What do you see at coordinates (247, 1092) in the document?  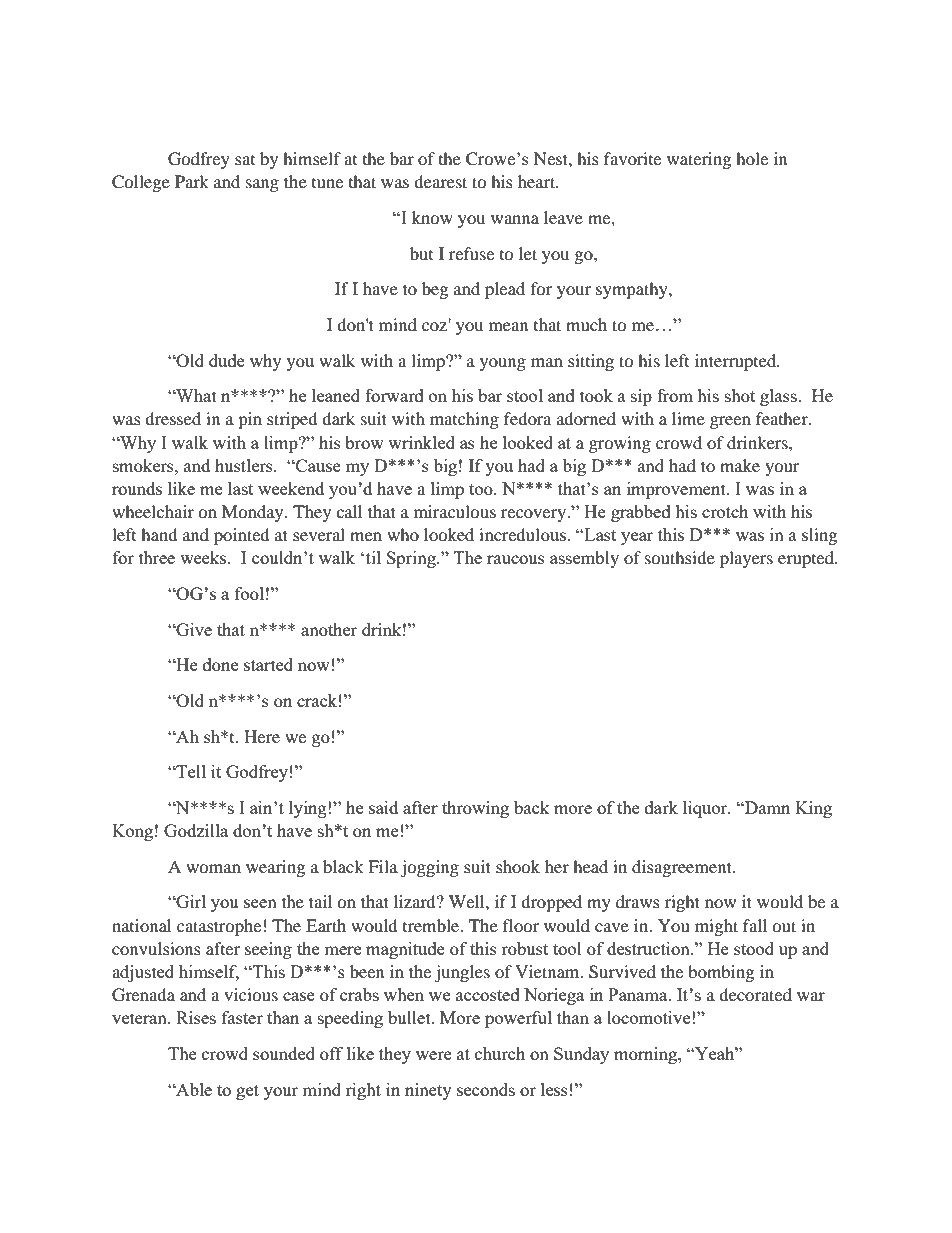 I see `get` at bounding box center [247, 1092].
